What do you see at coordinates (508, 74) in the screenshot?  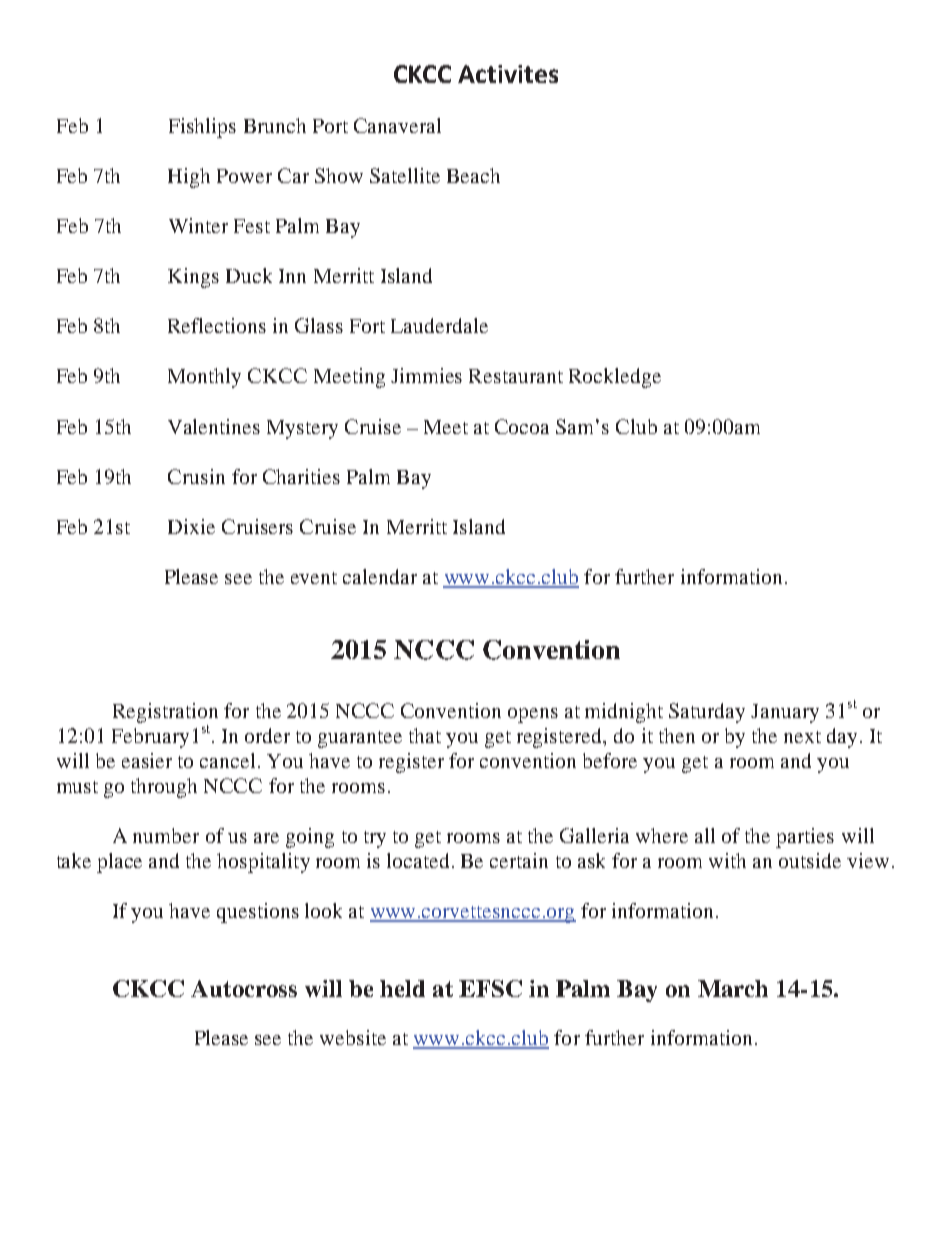 I see `Activites` at bounding box center [508, 74].
